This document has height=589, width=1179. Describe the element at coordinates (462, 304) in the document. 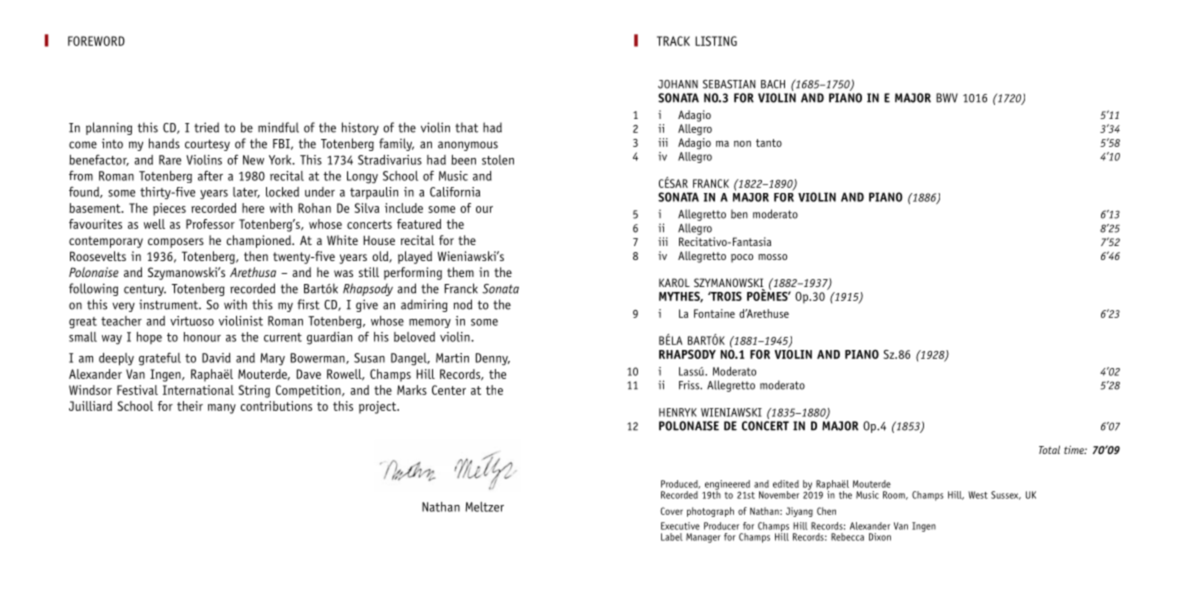

I see `nod` at that location.
